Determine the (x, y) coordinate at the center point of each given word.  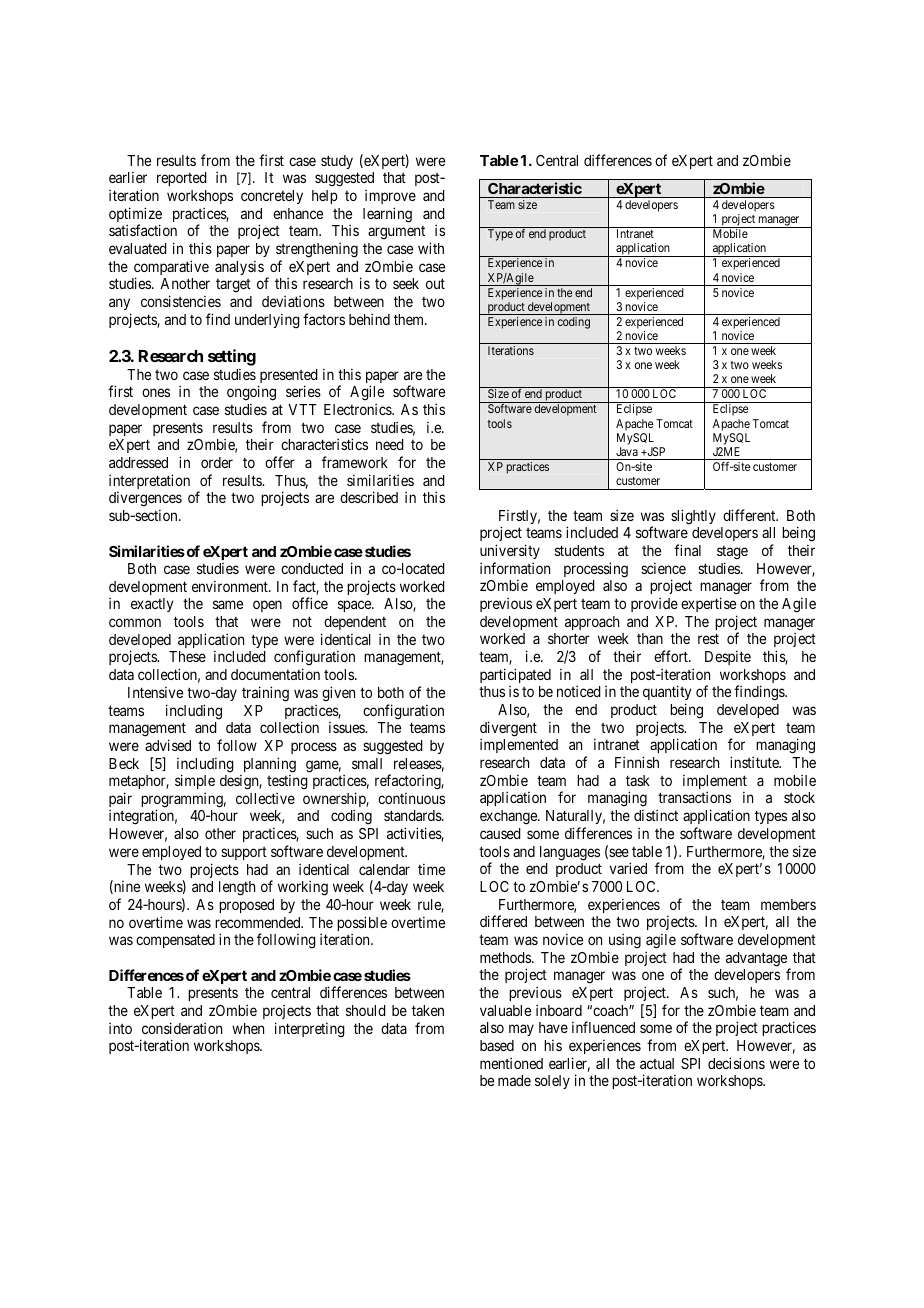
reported (182, 179)
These (187, 656)
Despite (728, 658)
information (515, 568)
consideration (182, 1028)
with (431, 248)
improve (390, 196)
